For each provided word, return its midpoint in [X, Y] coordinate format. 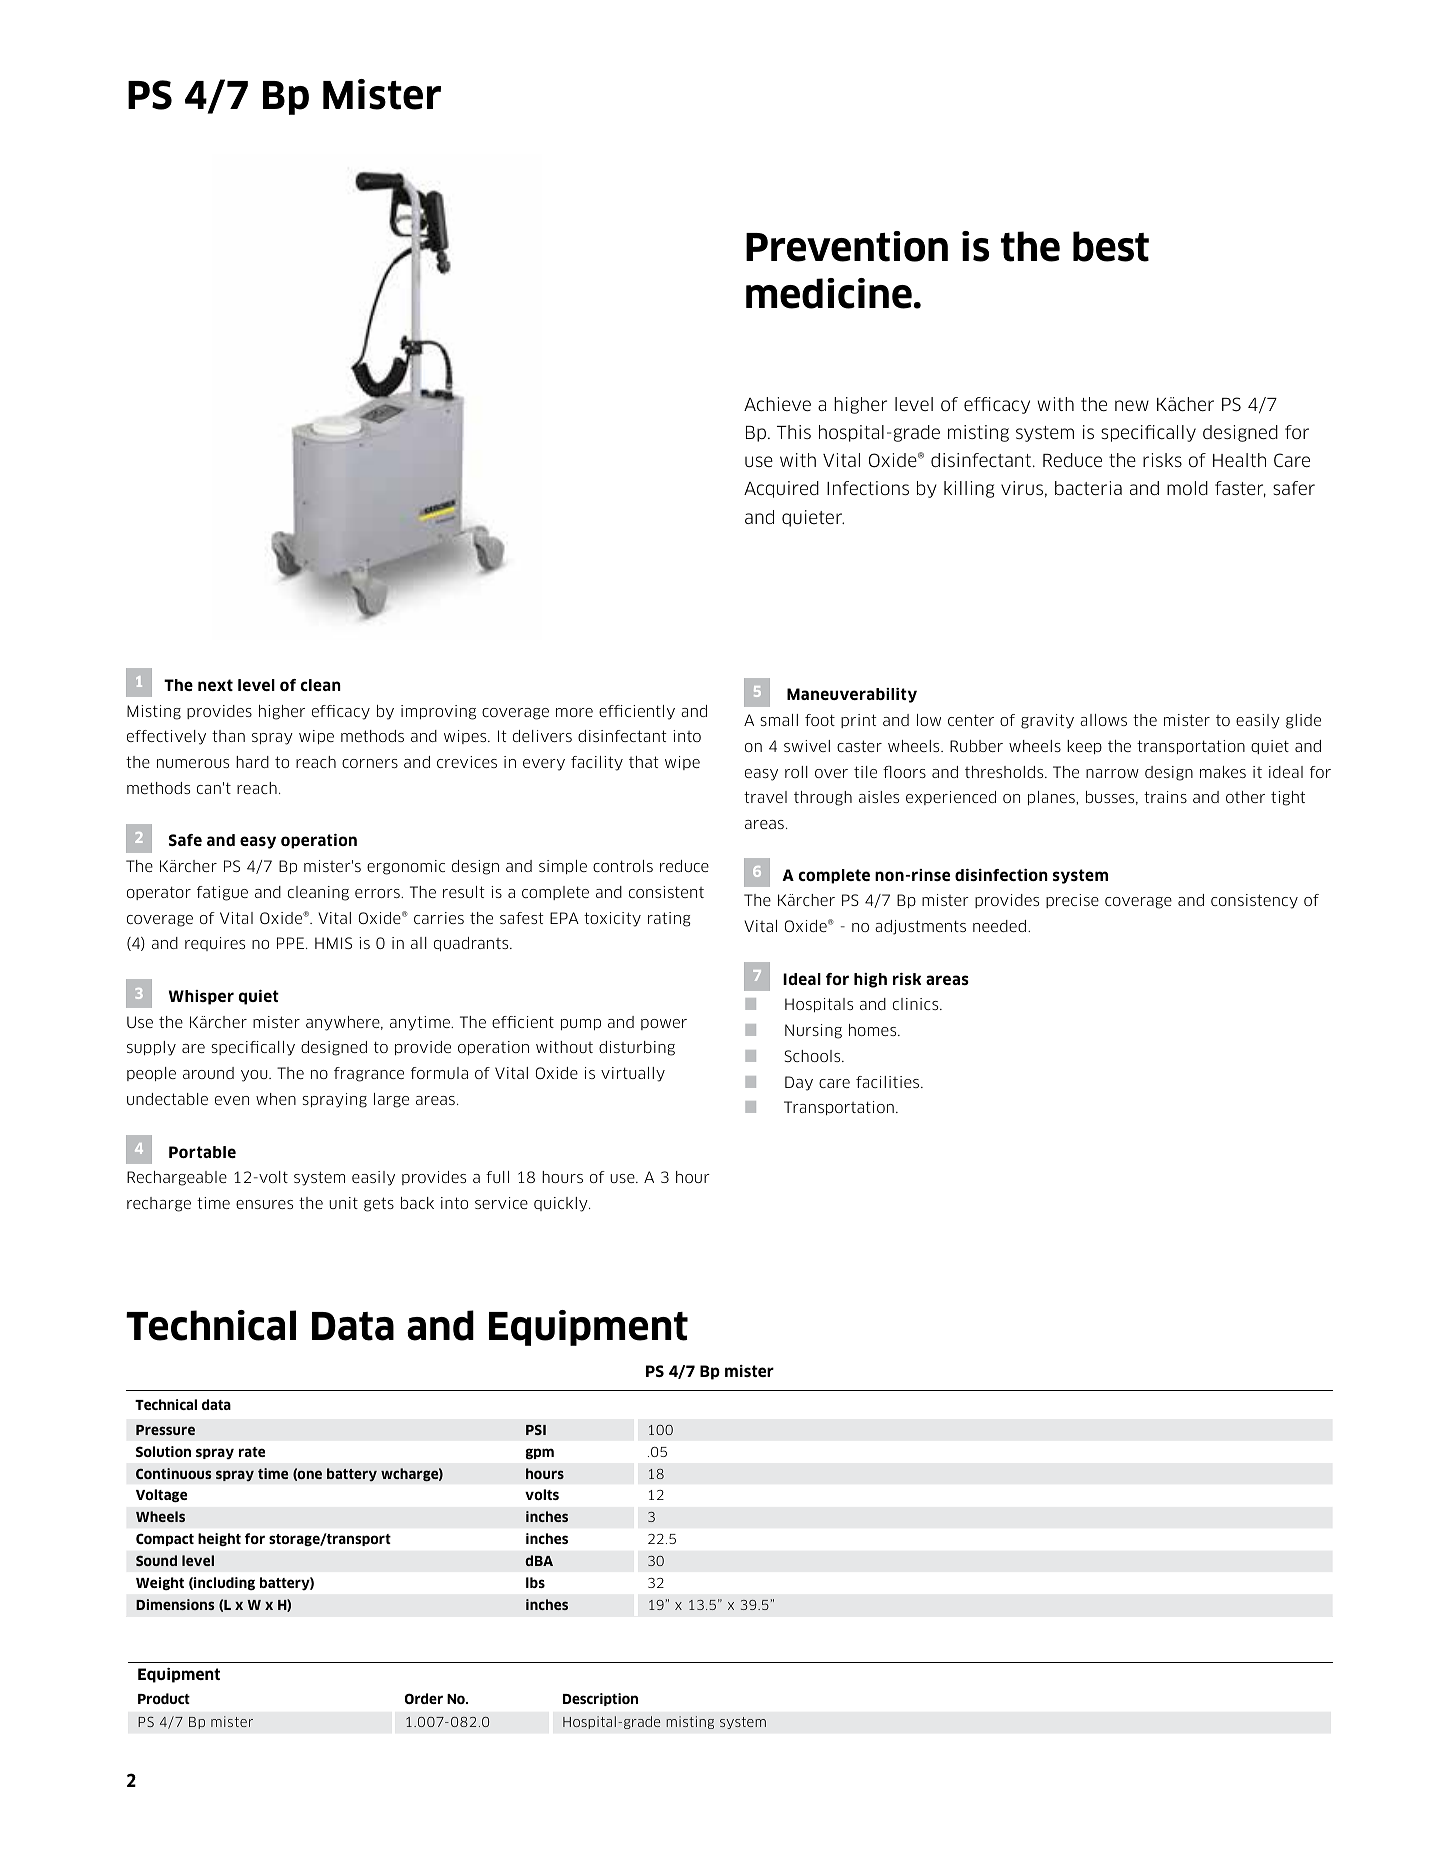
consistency [1254, 901]
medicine [829, 293]
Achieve [777, 404]
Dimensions [175, 1604]
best [1111, 246]
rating [669, 919]
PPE [290, 943]
